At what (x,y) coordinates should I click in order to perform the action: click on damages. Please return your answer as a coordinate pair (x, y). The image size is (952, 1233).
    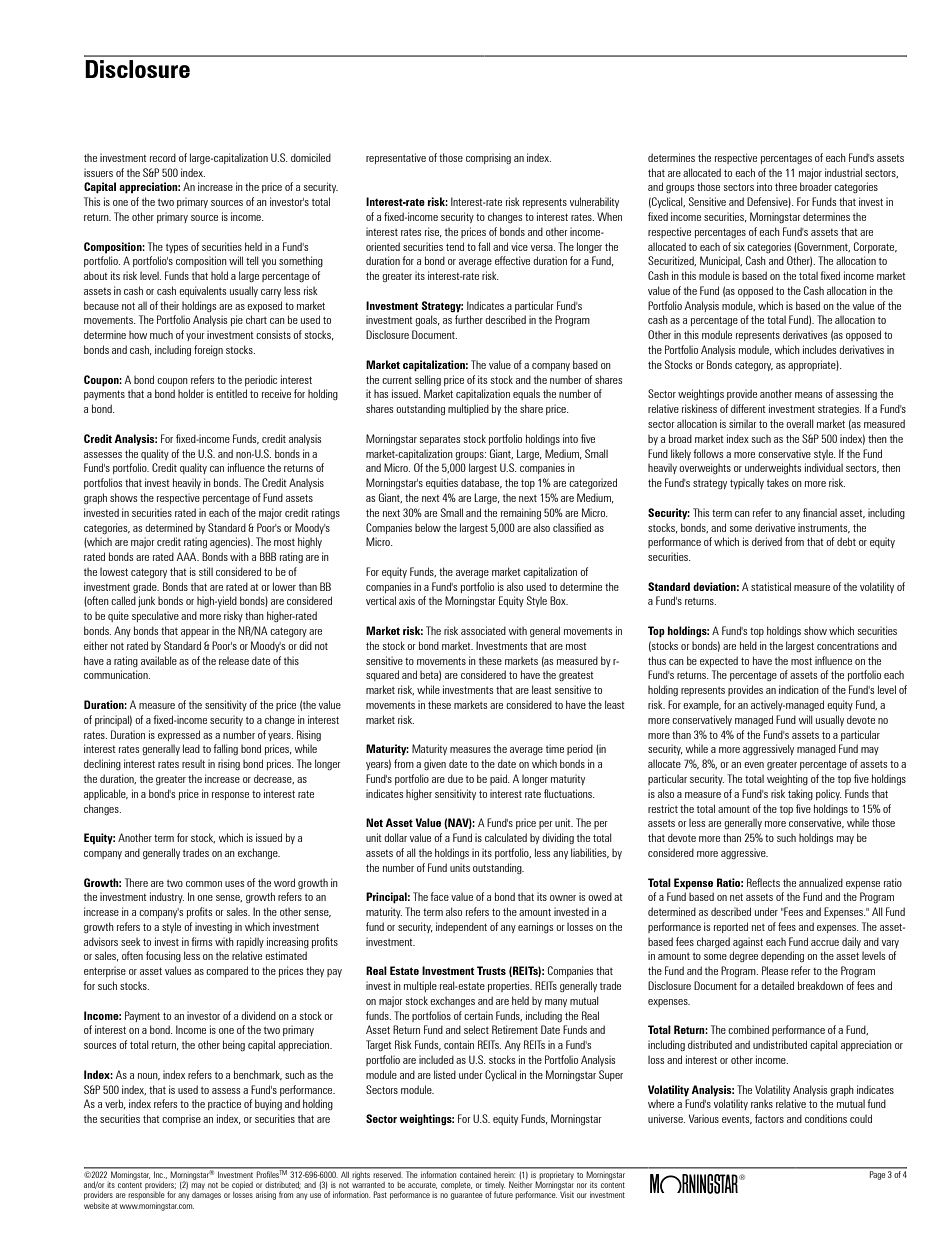
    Looking at the image, I should click on (206, 1196).
